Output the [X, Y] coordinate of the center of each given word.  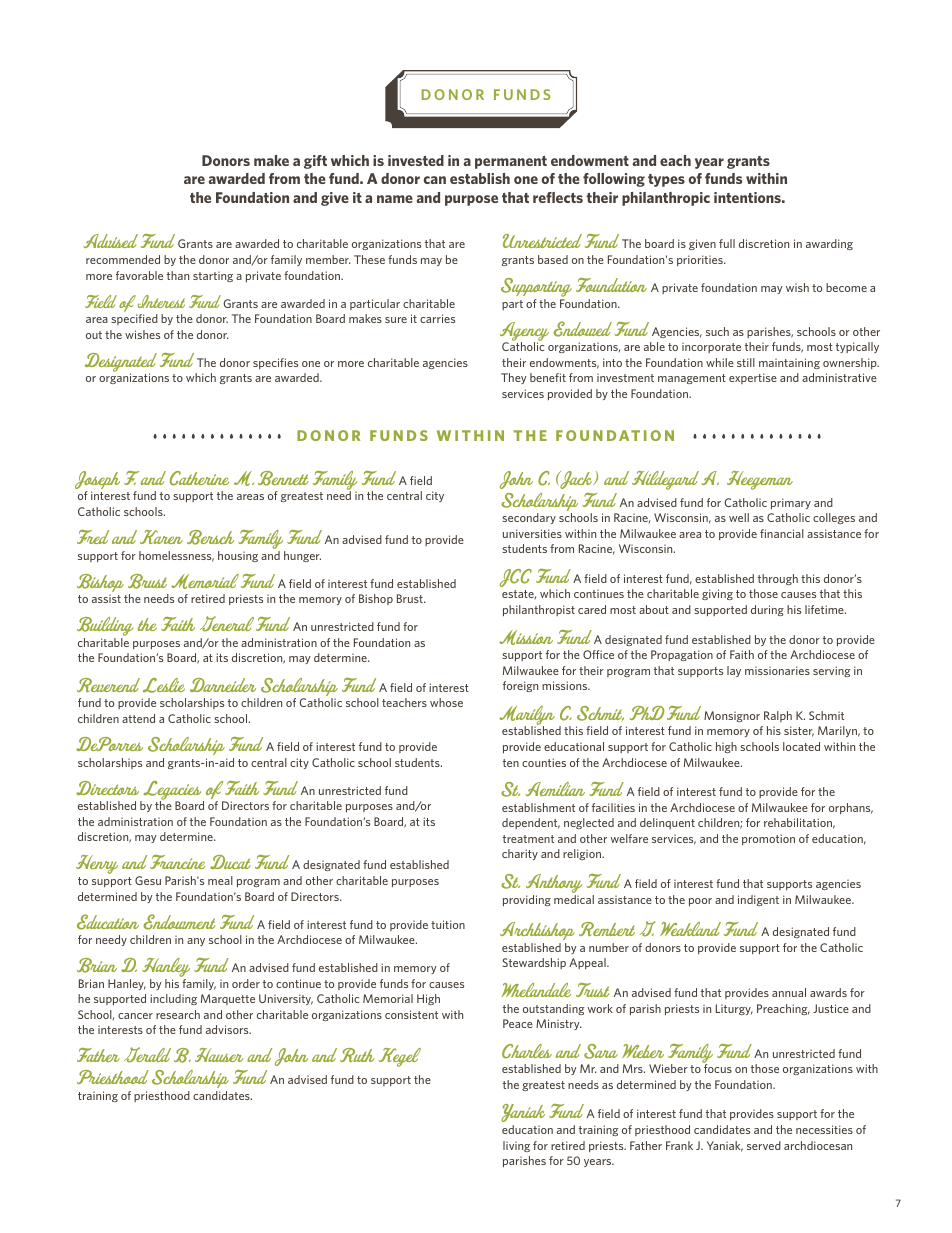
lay [734, 671]
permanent [511, 162]
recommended [123, 259]
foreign [520, 686]
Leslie [164, 685]
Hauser [219, 1055]
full [727, 243]
